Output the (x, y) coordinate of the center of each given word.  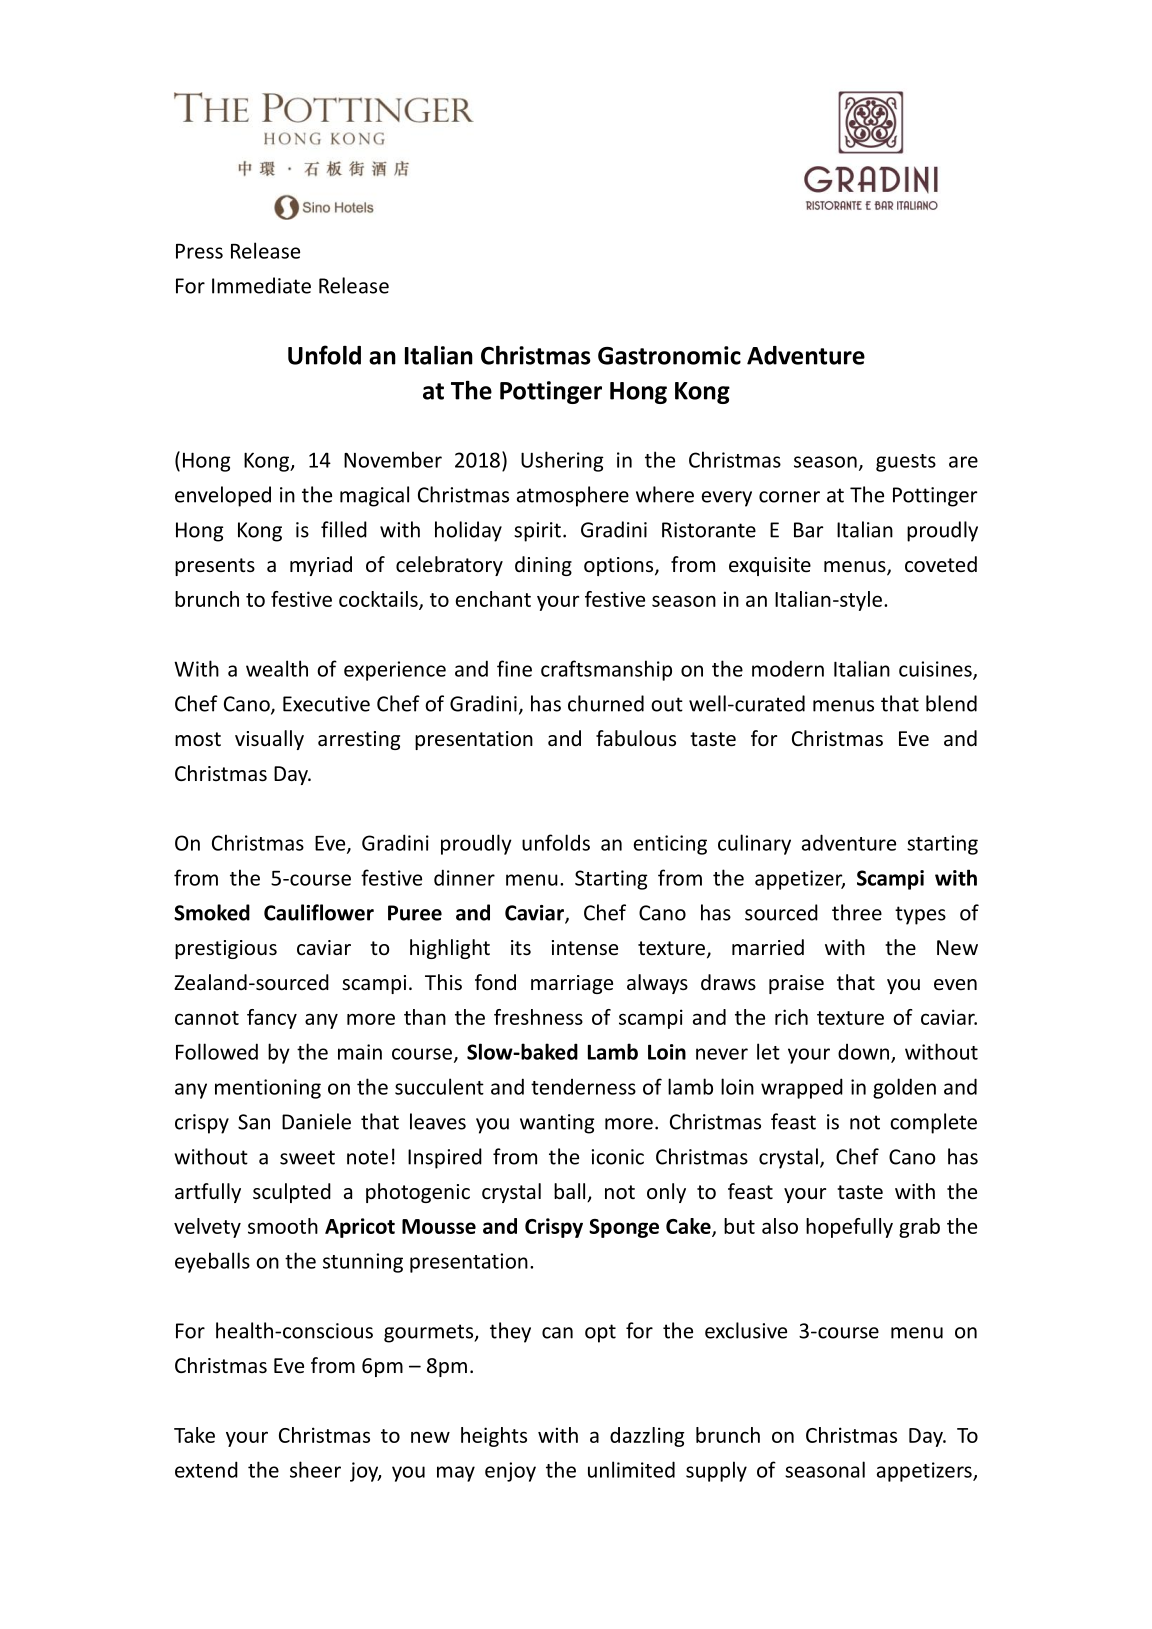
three (857, 912)
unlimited (631, 1469)
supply (716, 1471)
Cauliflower (319, 912)
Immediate (261, 285)
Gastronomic (669, 355)
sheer (315, 1469)
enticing (670, 845)
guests (906, 463)
